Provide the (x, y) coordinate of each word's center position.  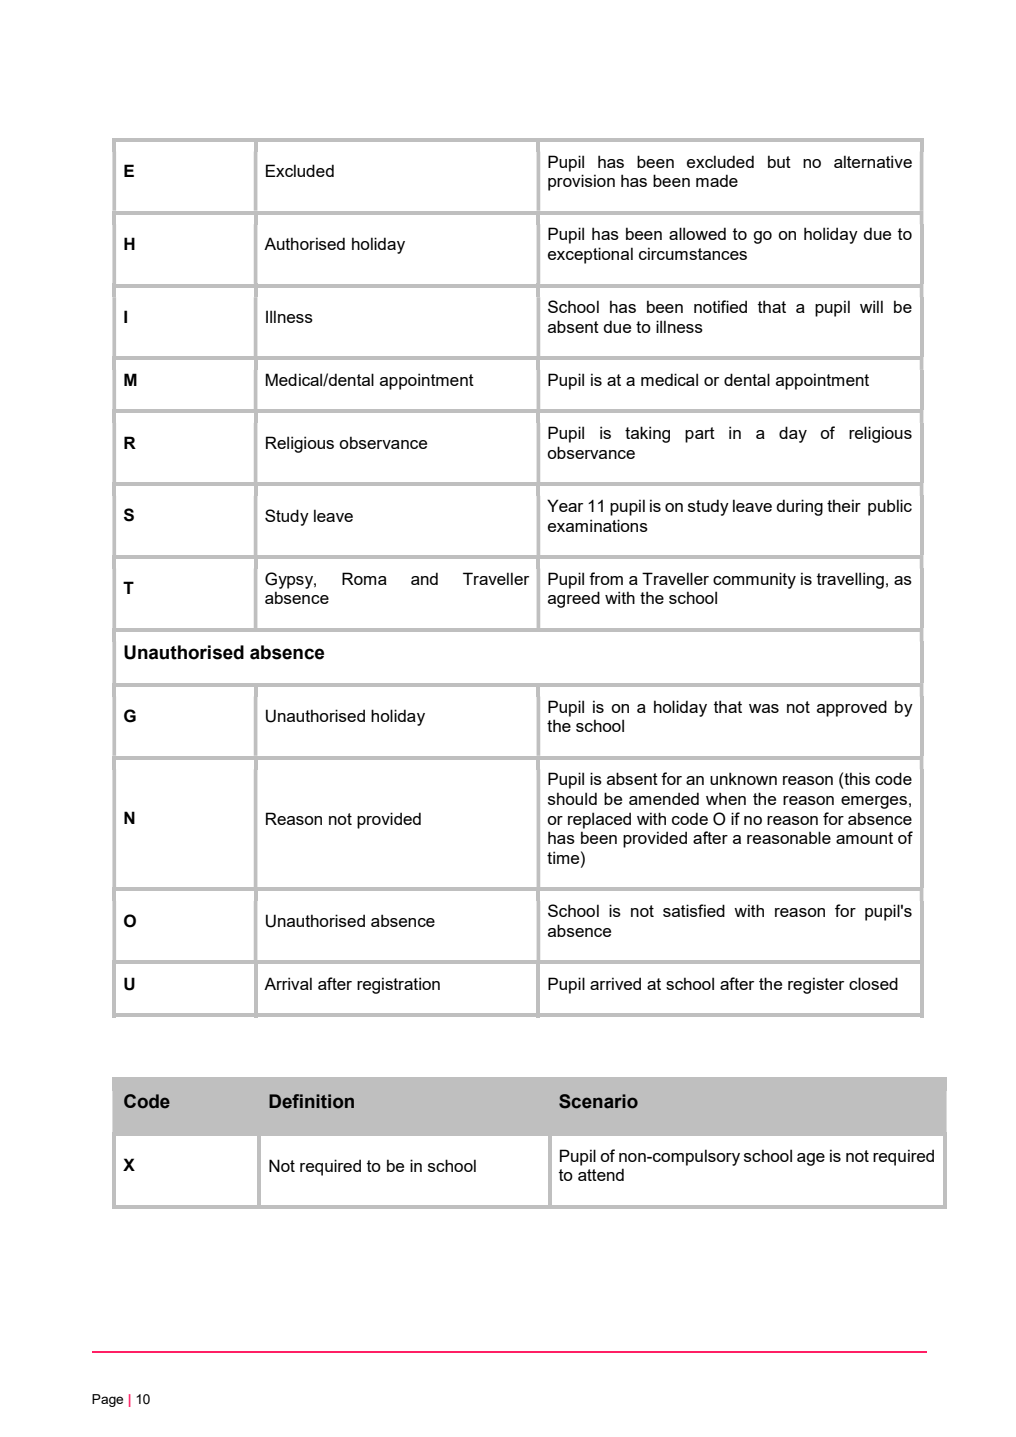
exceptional (590, 255)
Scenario (598, 1101)
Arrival (288, 983)
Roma (364, 578)
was (764, 708)
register (816, 985)
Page (107, 1400)
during (799, 507)
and (424, 578)
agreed (574, 599)
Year (565, 505)
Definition (311, 1101)
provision (581, 182)
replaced (599, 820)
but (779, 161)
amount (864, 838)
